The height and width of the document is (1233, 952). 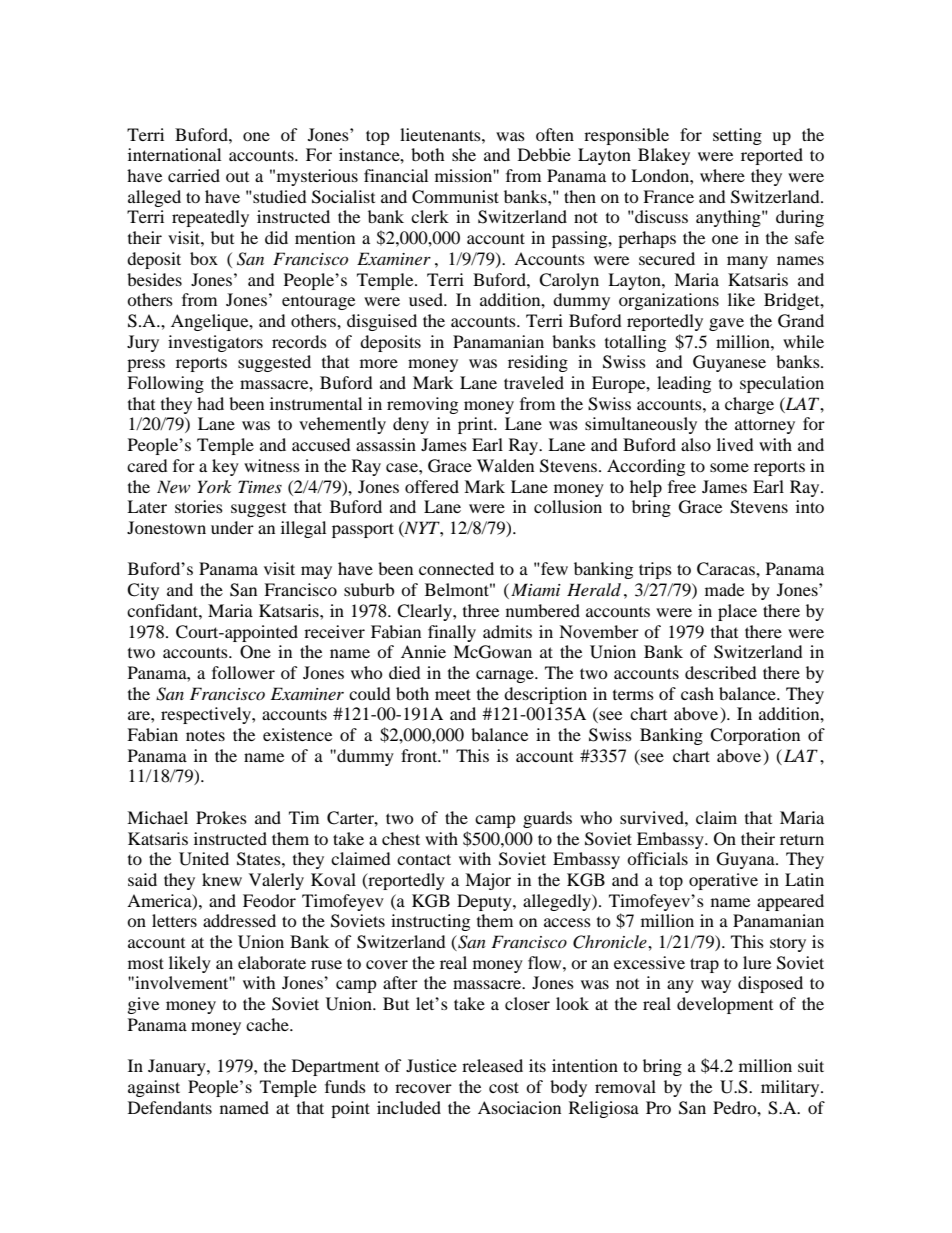 I want to click on Corporation, so click(x=755, y=736).
